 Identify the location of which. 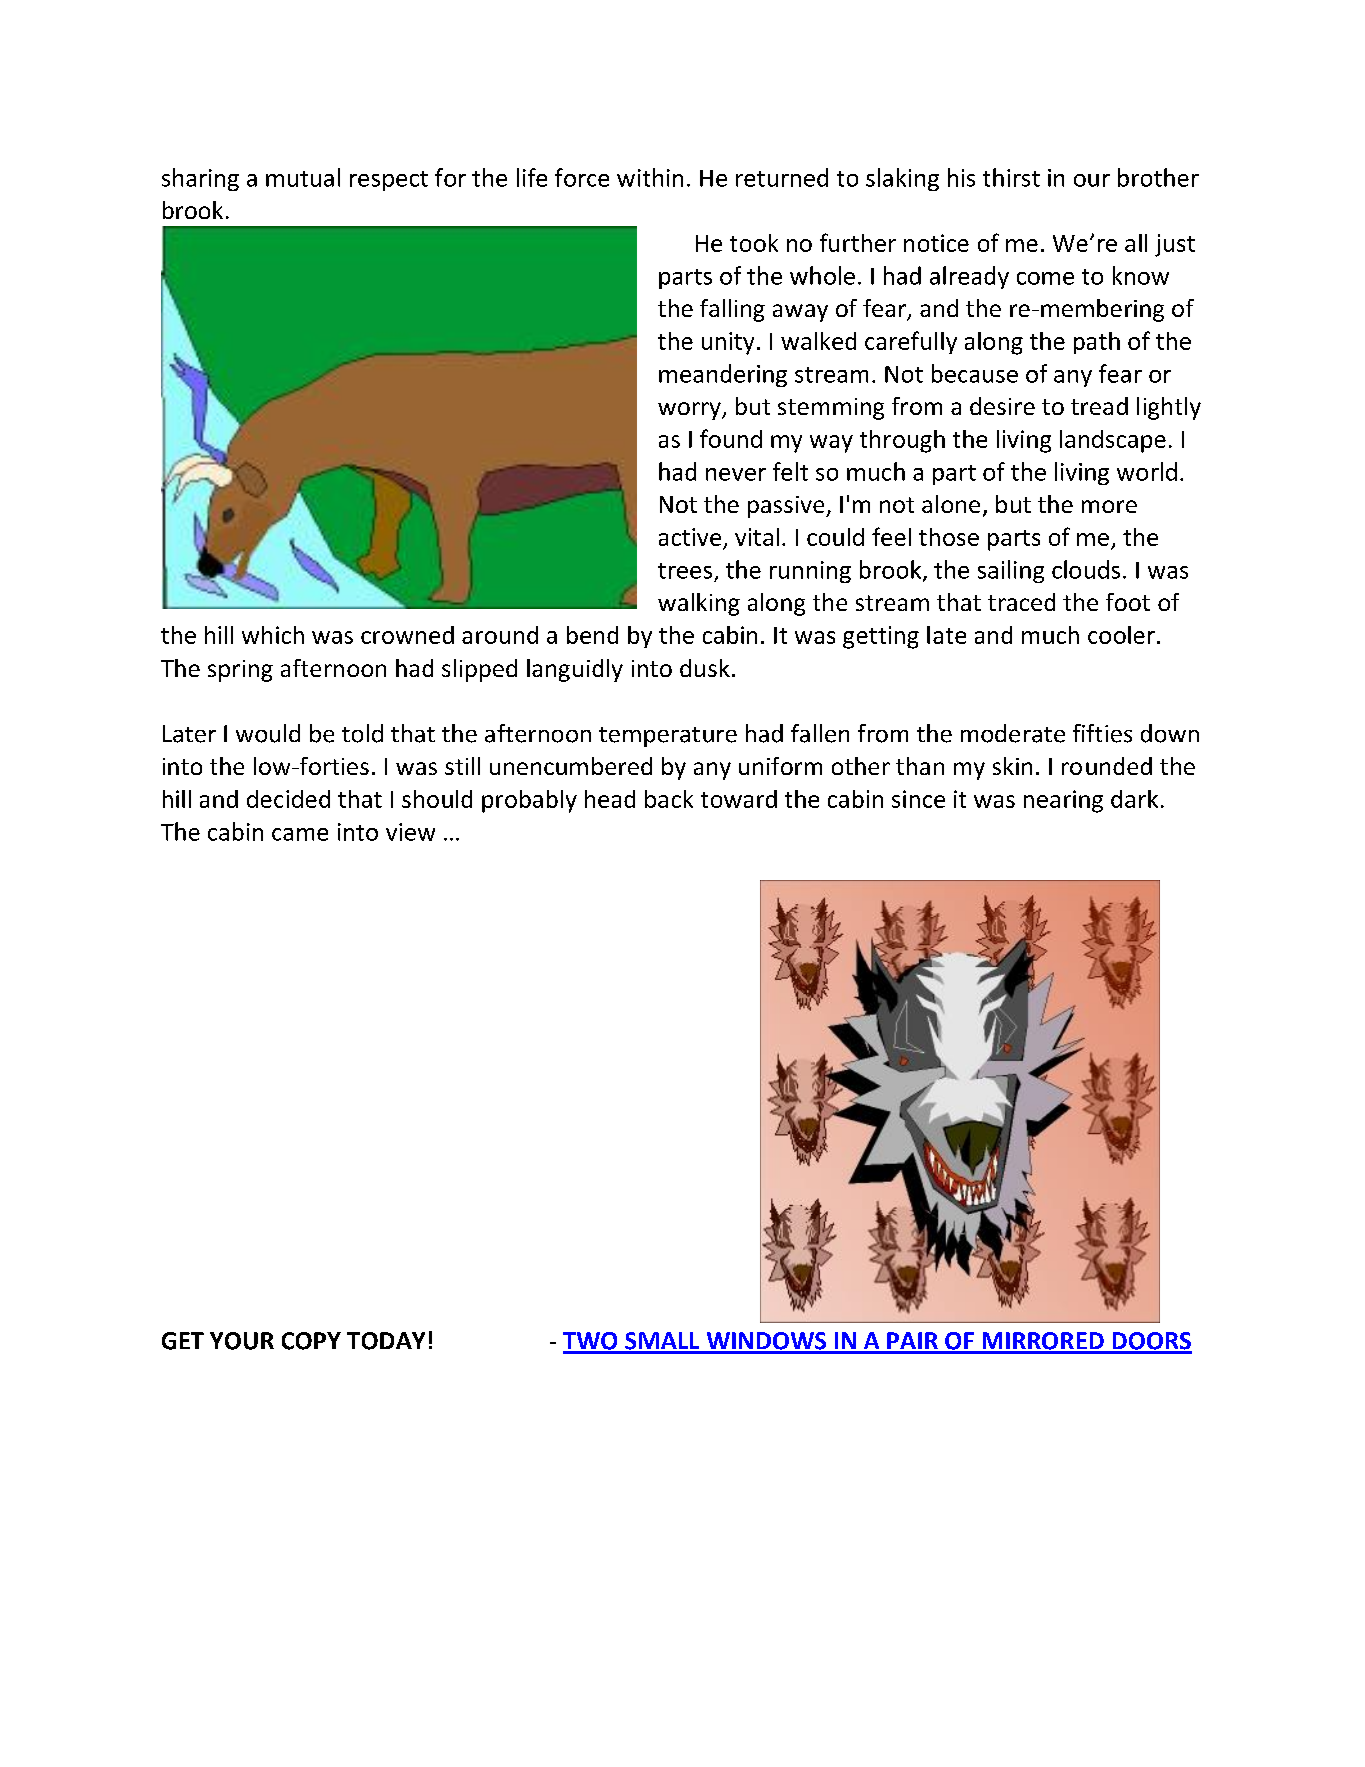
(273, 635).
